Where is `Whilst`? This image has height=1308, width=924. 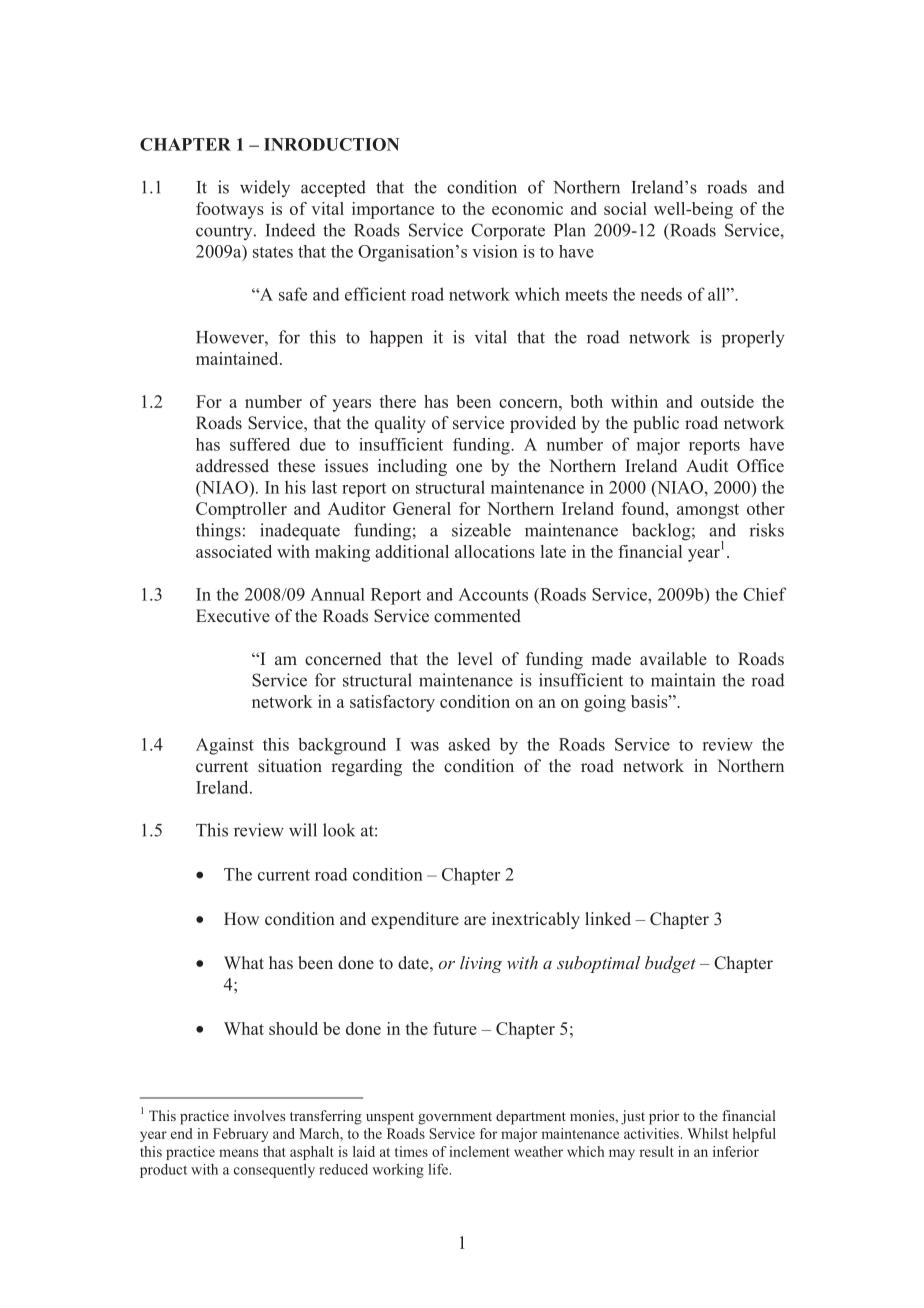 Whilst is located at coordinates (708, 1133).
